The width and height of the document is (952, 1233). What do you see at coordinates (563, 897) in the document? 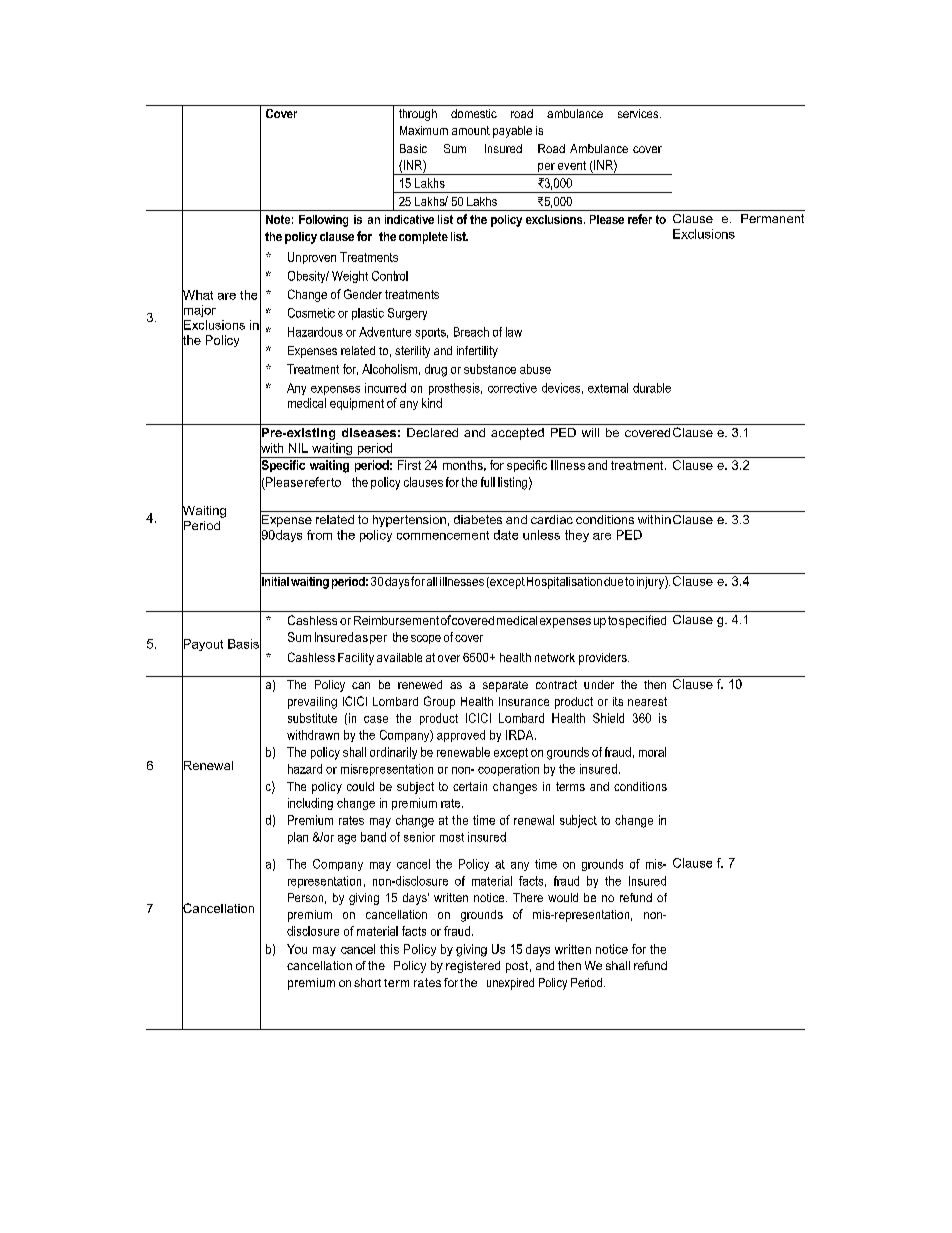
I see `would` at bounding box center [563, 897].
